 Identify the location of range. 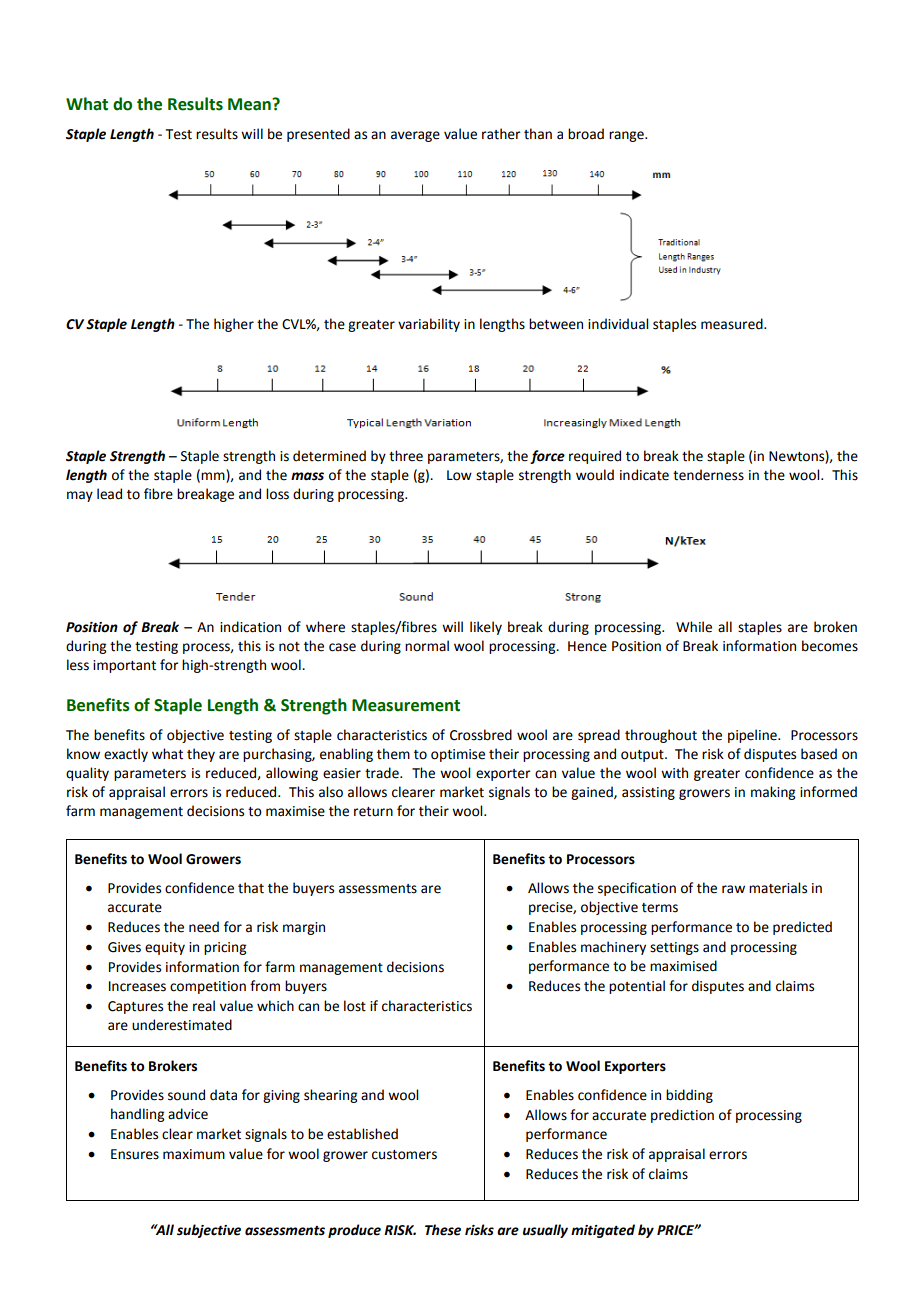
(627, 136).
